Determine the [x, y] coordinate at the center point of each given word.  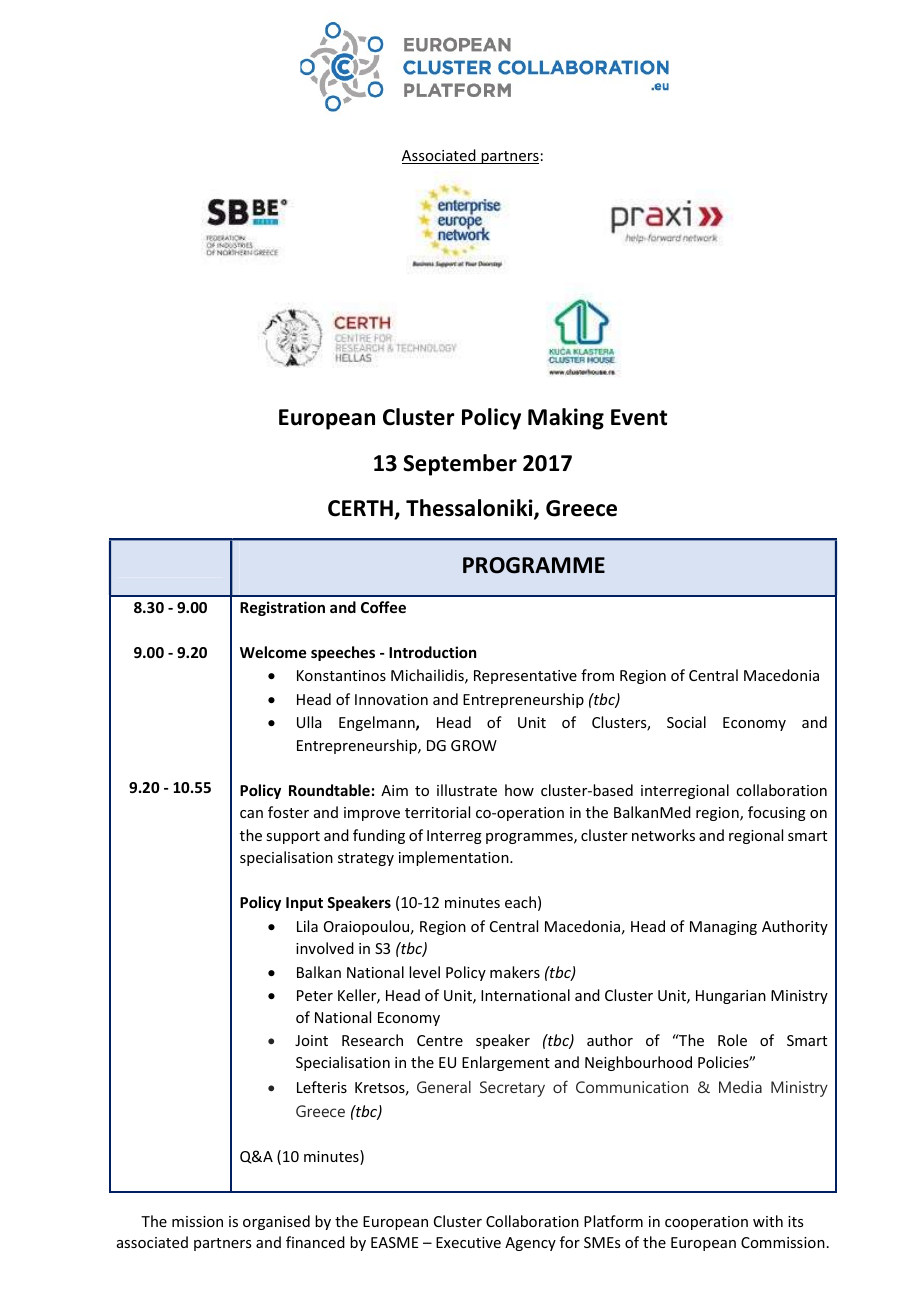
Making [566, 419]
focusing [777, 813]
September [460, 465]
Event [639, 417]
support [293, 837]
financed [315, 1242]
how [519, 790]
